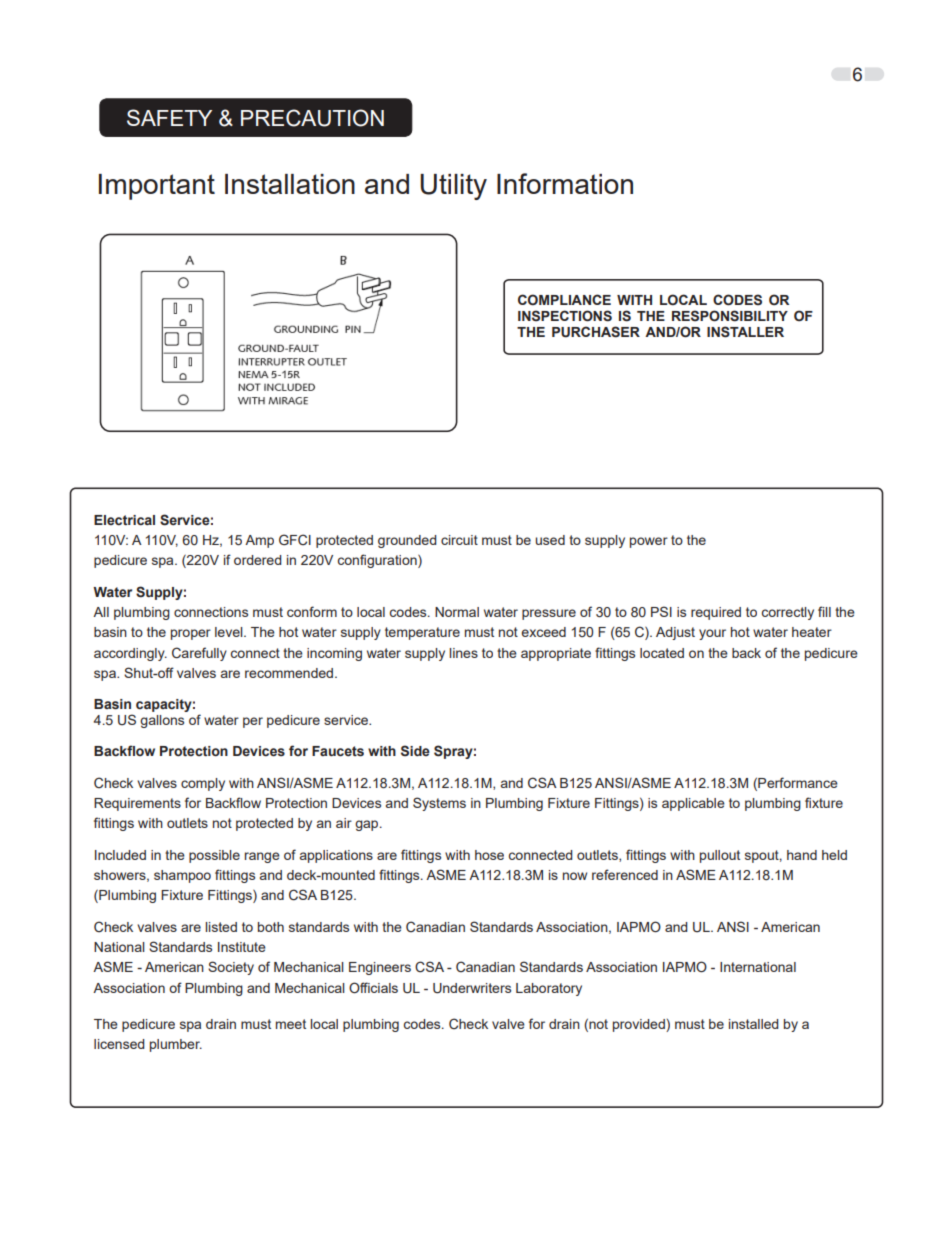 The image size is (952, 1233). Describe the element at coordinates (176, 1045) in the document. I see `plumber` at that location.
